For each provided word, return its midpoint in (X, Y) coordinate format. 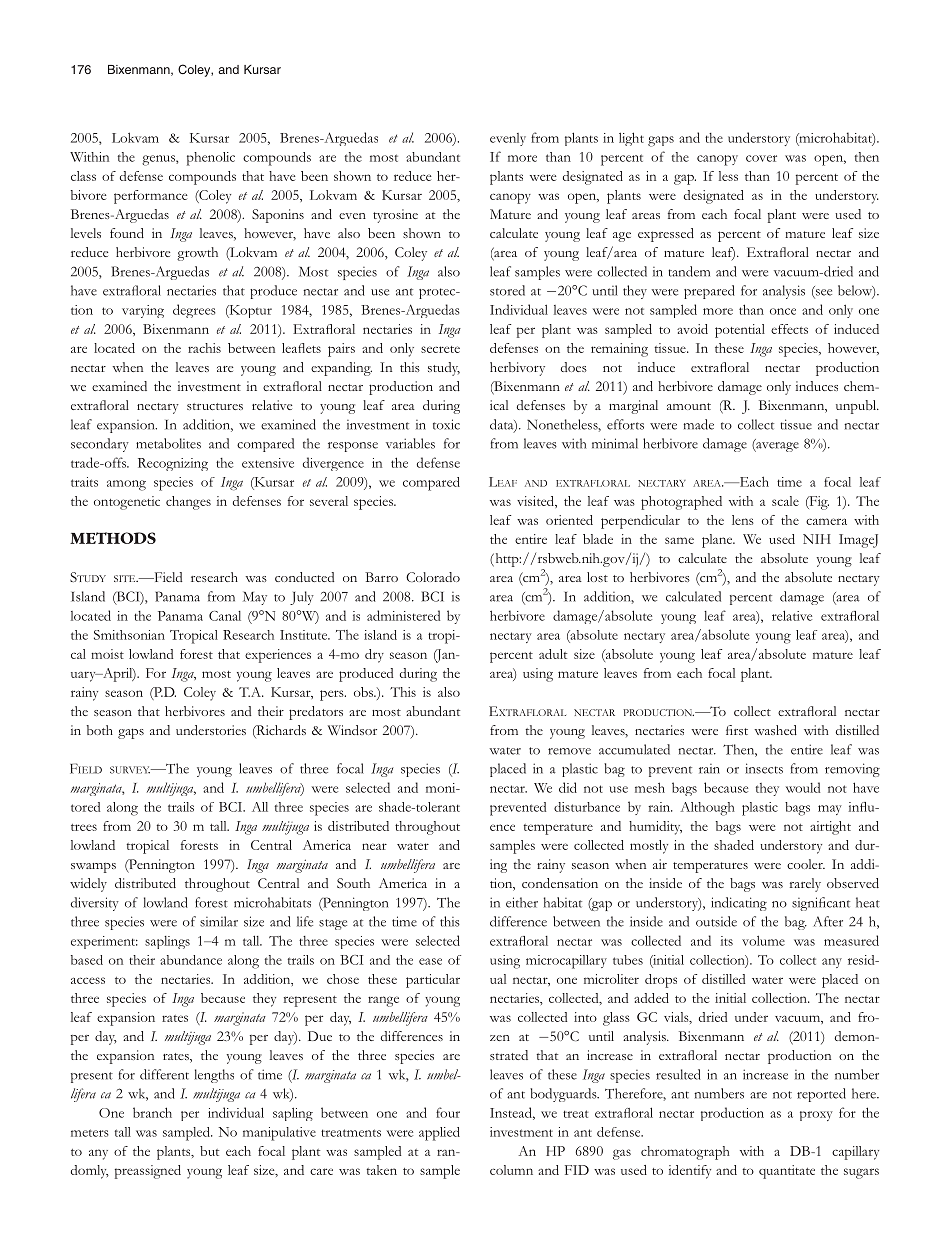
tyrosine (395, 216)
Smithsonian (129, 635)
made (699, 424)
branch (152, 1112)
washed (775, 730)
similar (219, 921)
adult (553, 654)
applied (439, 1134)
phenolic (211, 159)
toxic (446, 424)
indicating (739, 904)
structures (215, 406)
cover (761, 158)
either (522, 902)
